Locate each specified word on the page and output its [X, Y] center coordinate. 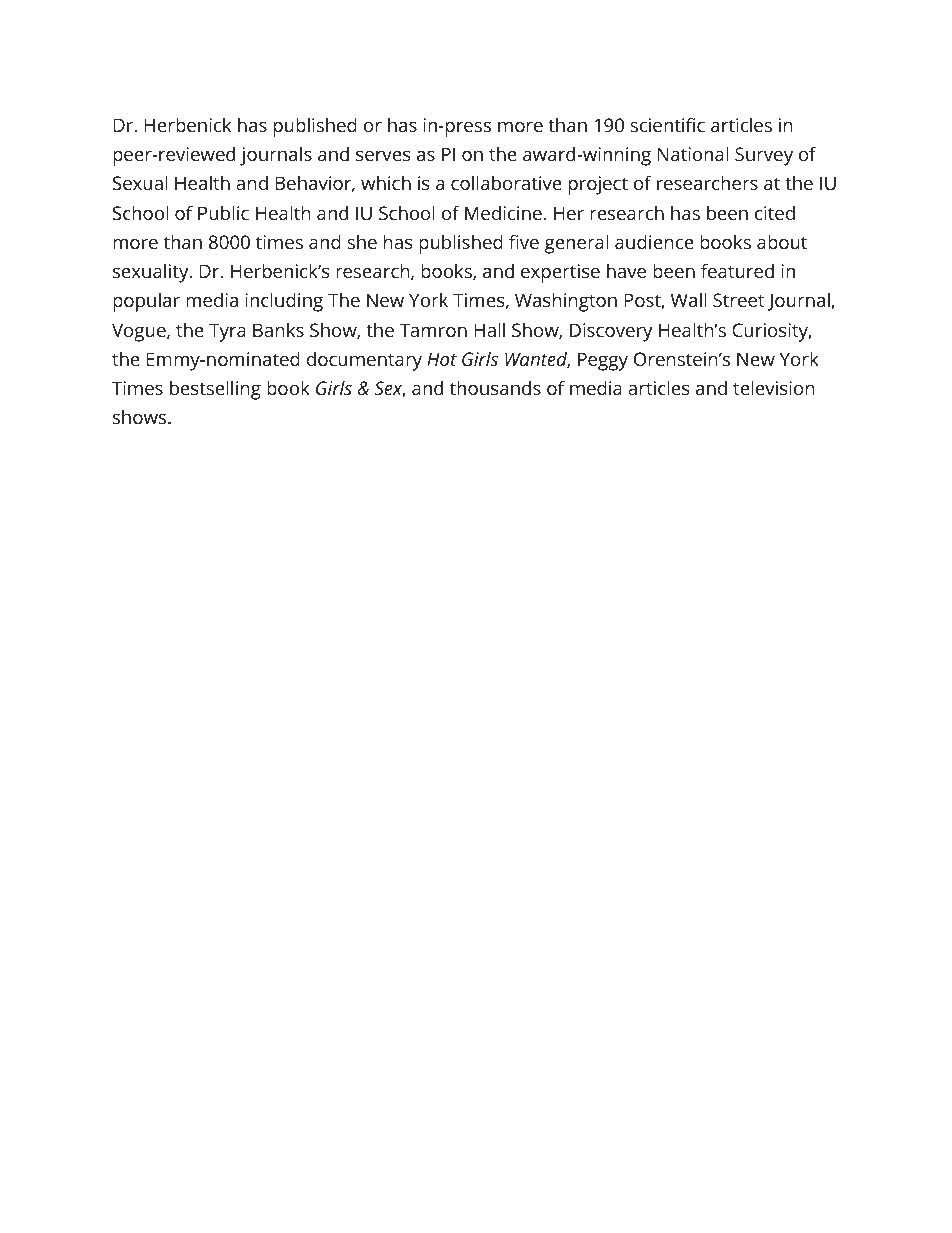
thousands [495, 387]
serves [383, 156]
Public [223, 212]
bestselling [215, 390]
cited [775, 213]
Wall [688, 299]
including [284, 302]
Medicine [504, 213]
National [693, 153]
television [774, 387]
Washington [566, 302]
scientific [667, 124]
